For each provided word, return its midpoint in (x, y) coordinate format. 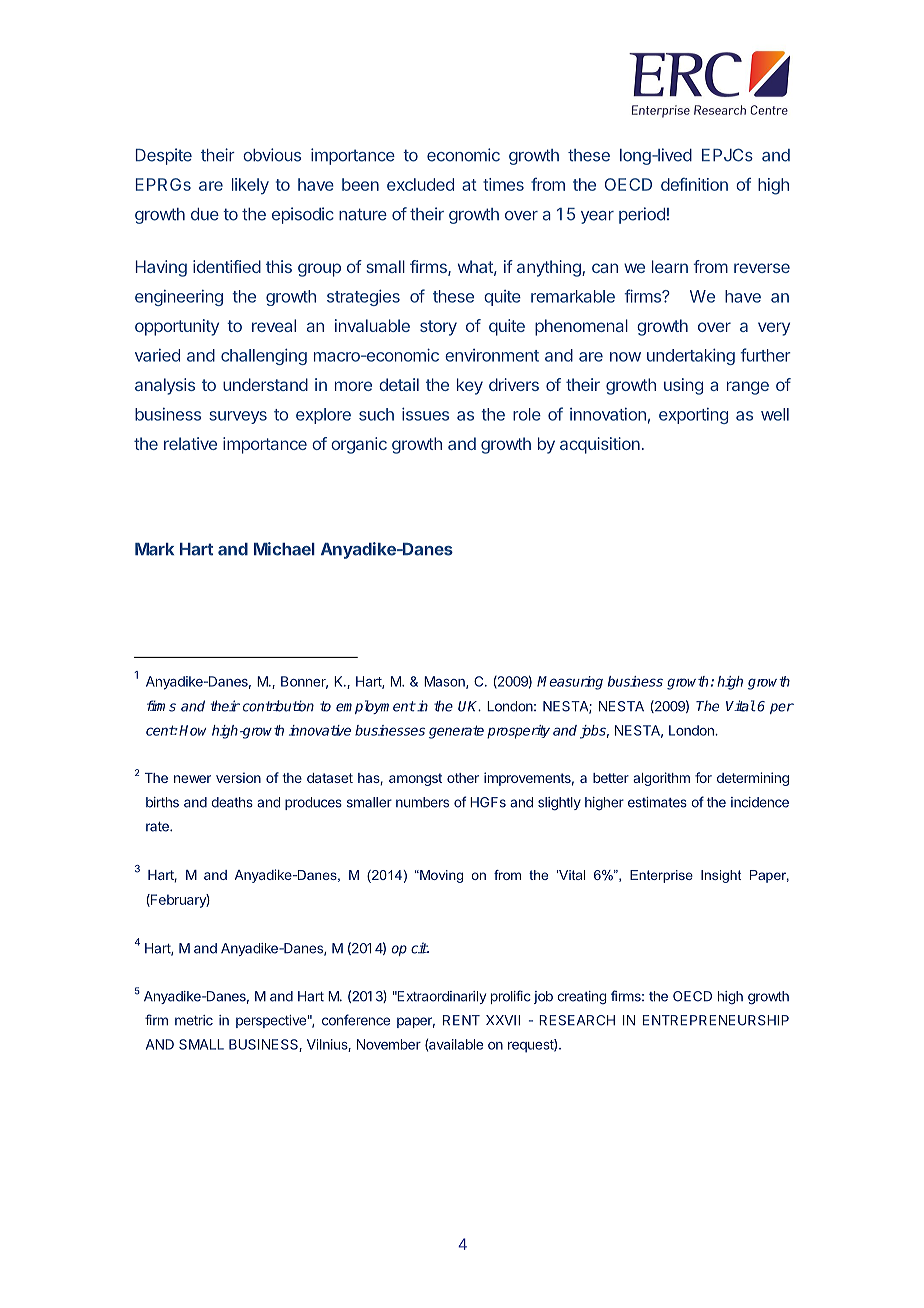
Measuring (570, 683)
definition (694, 184)
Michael (284, 549)
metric (194, 1020)
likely (250, 186)
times (503, 184)
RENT (461, 1020)
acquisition (600, 445)
